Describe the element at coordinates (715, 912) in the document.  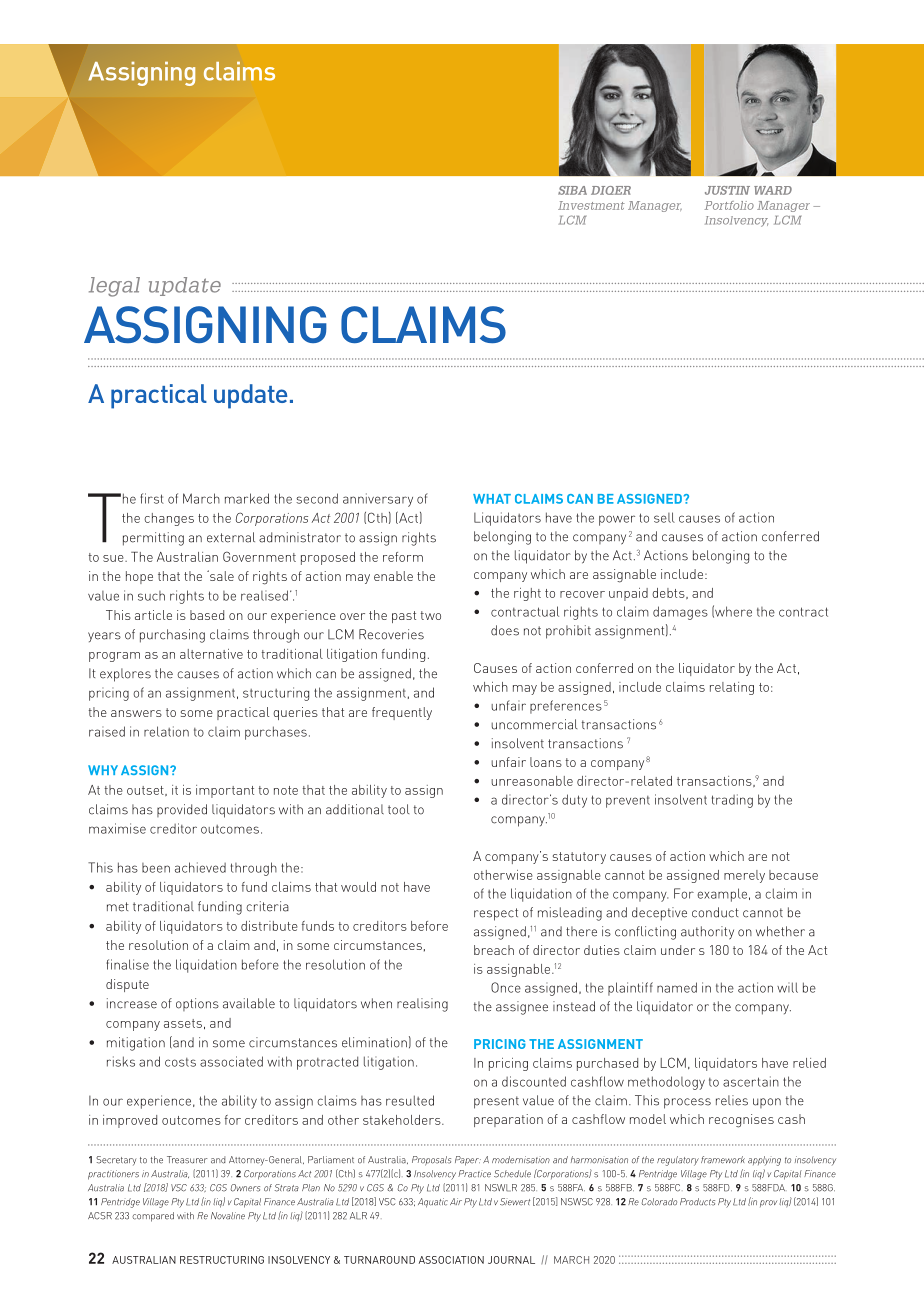
I see `conduct` at that location.
